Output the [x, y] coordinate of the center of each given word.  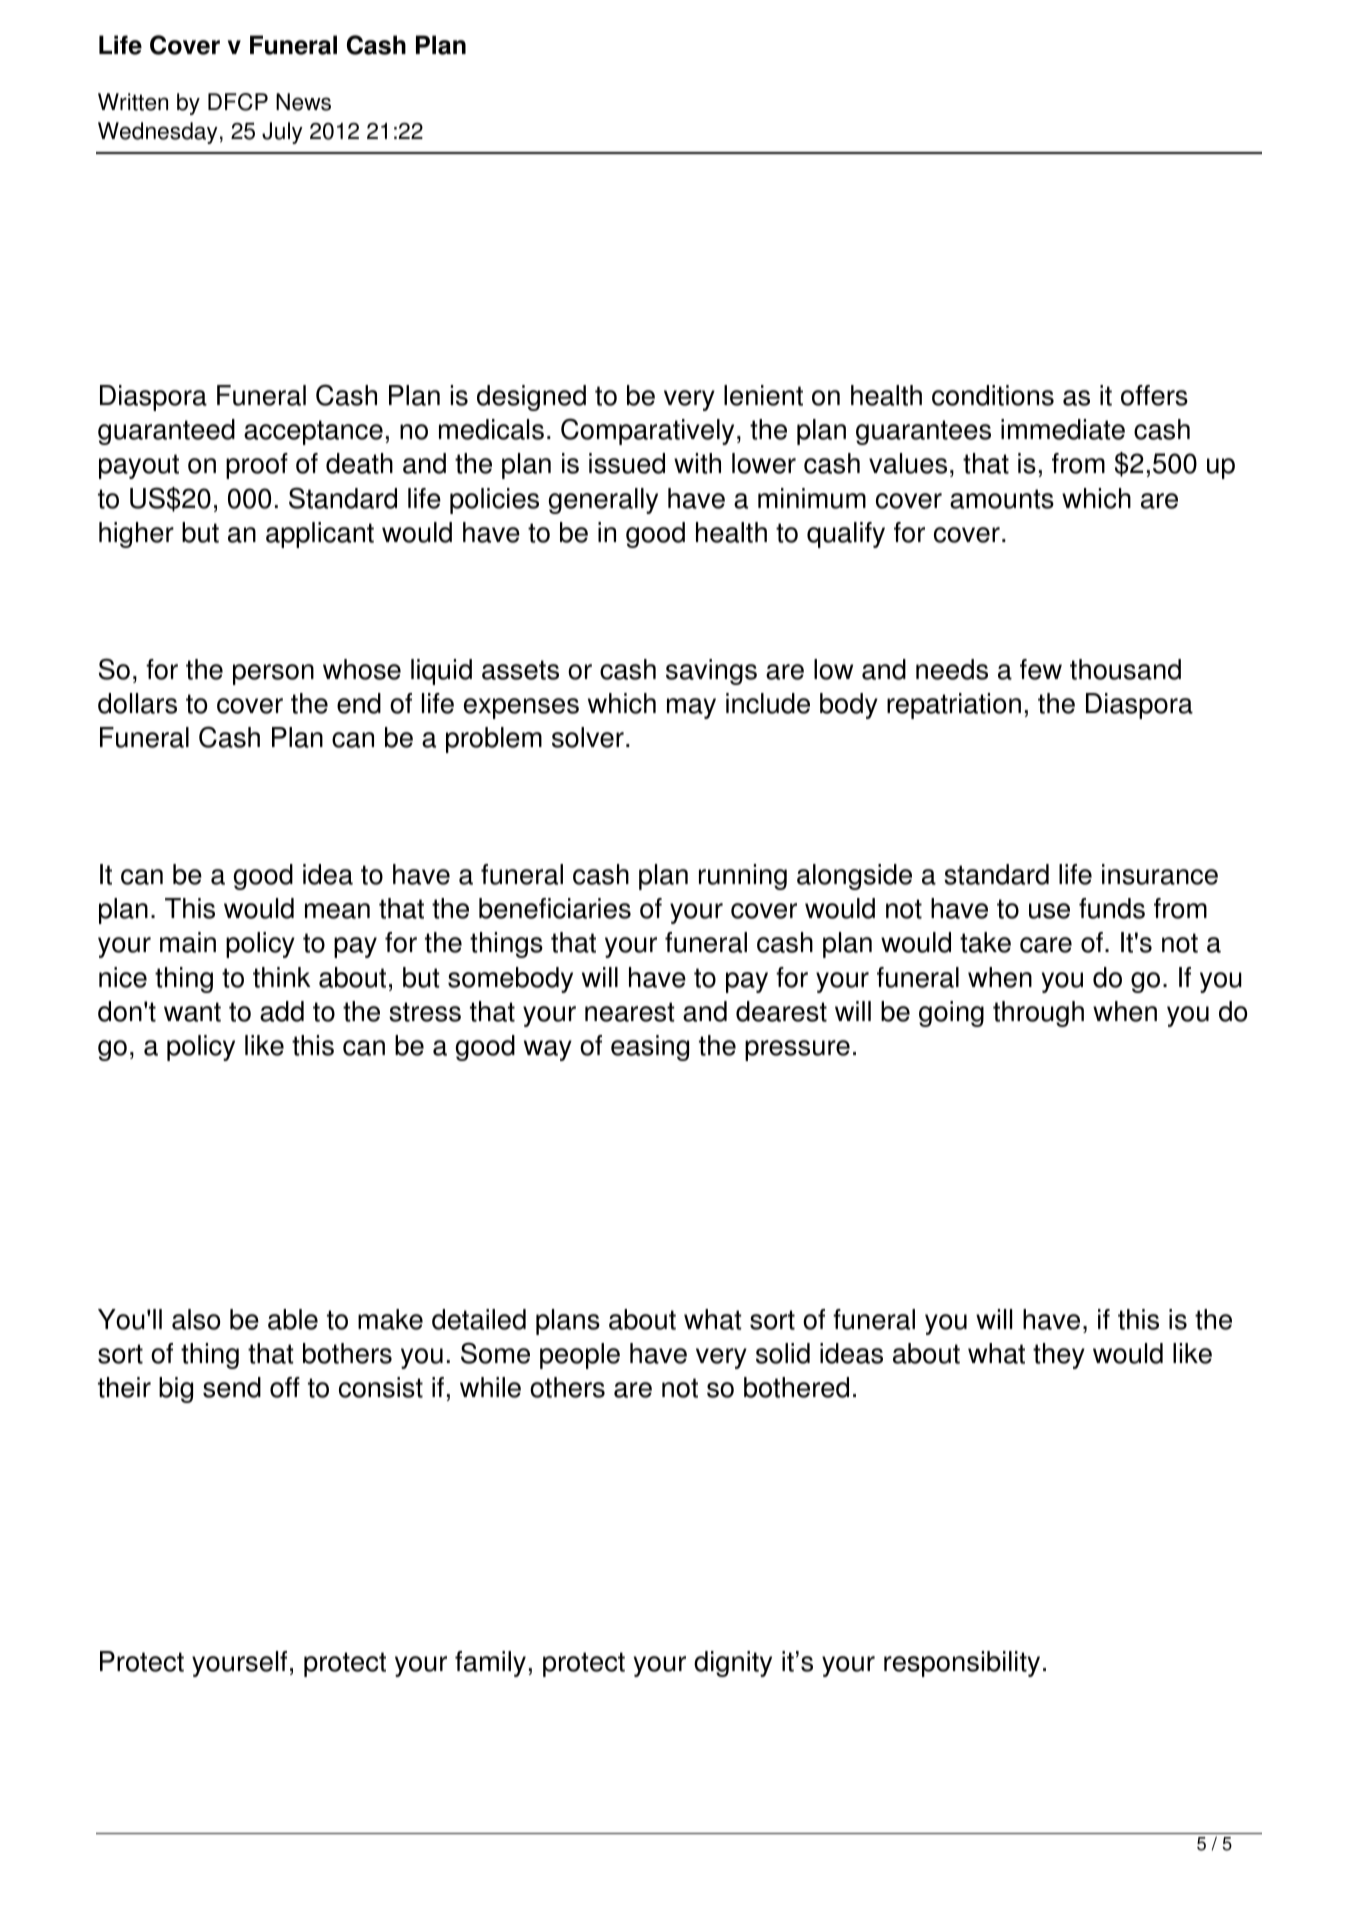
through [1038, 1014]
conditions [993, 395]
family [490, 1664]
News [303, 102]
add [282, 1011]
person [273, 674]
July [282, 133]
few [1041, 669]
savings [711, 672]
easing [650, 1048]
